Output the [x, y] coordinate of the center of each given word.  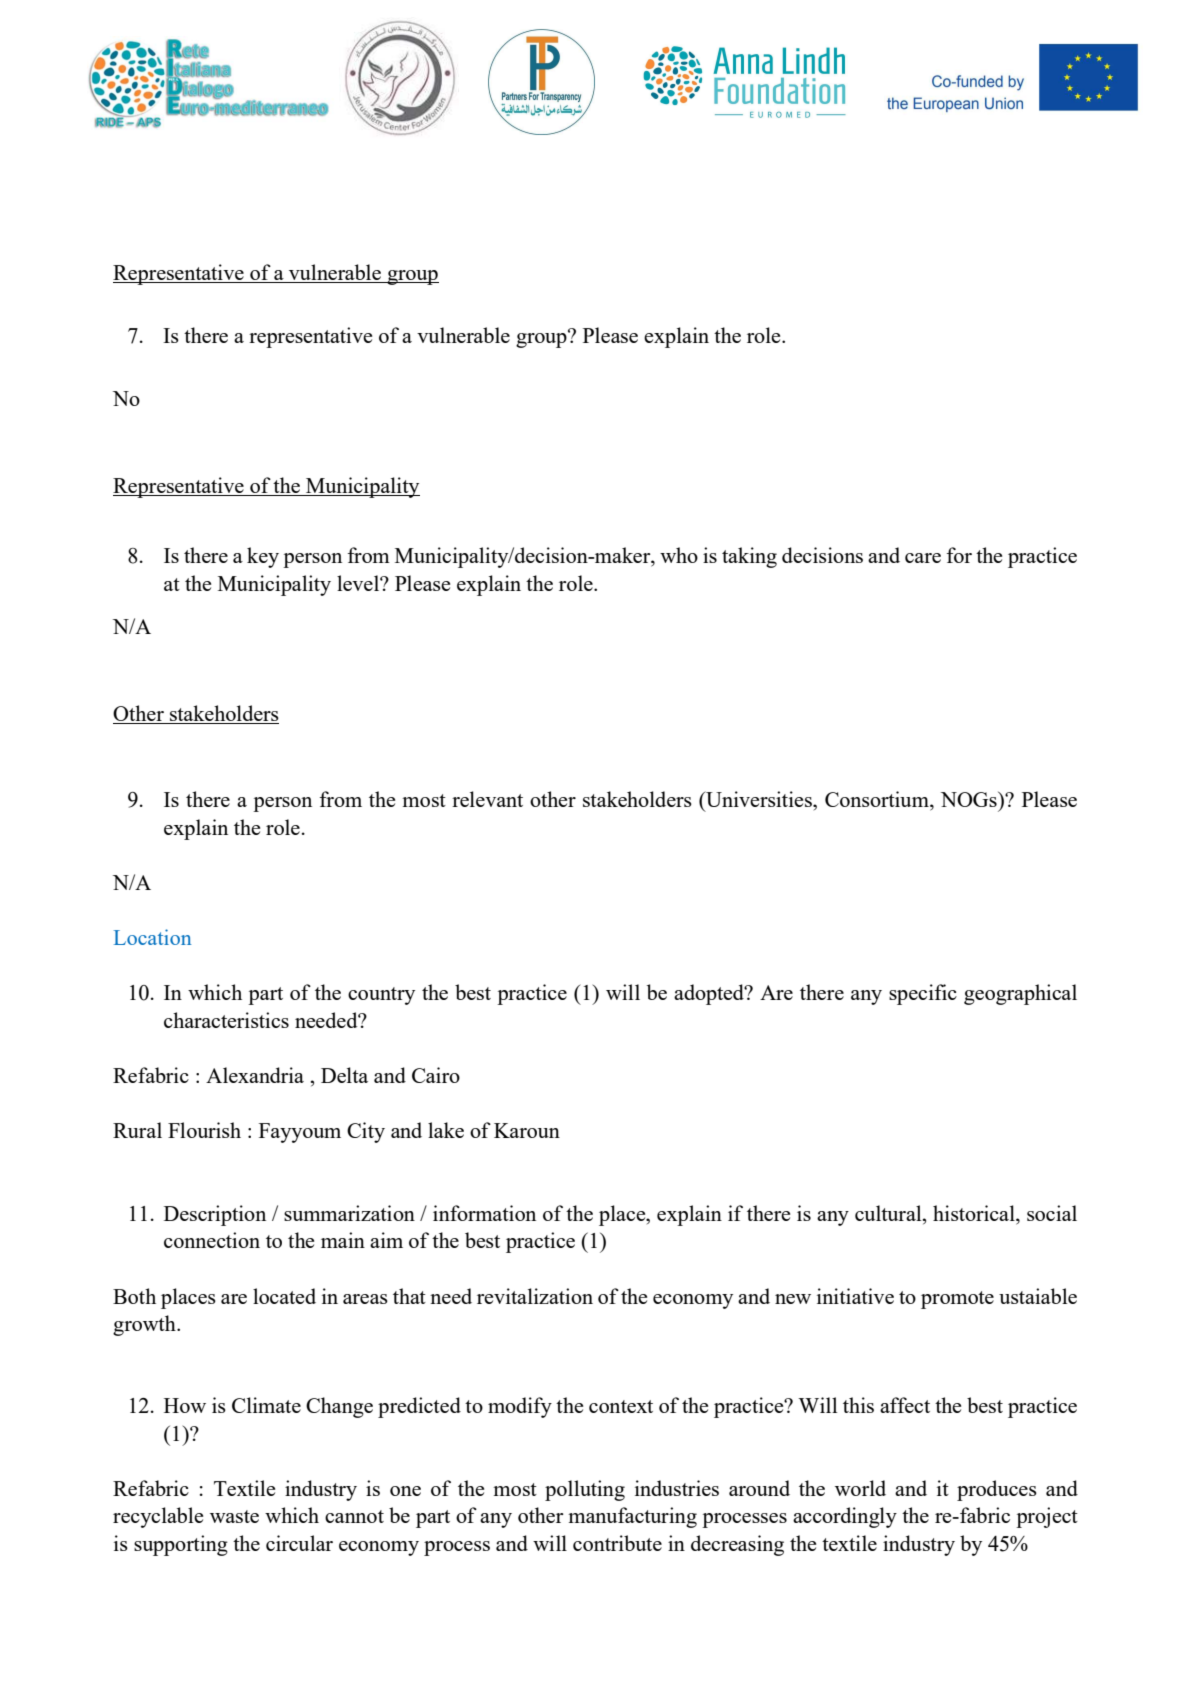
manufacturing [632, 1517]
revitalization [535, 1296]
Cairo [436, 1075]
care [923, 558]
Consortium [878, 800]
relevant [487, 799]
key [263, 557]
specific [923, 994]
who [679, 555]
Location [153, 937]
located [284, 1296]
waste [234, 1516]
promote [957, 1300]
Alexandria [255, 1075]
